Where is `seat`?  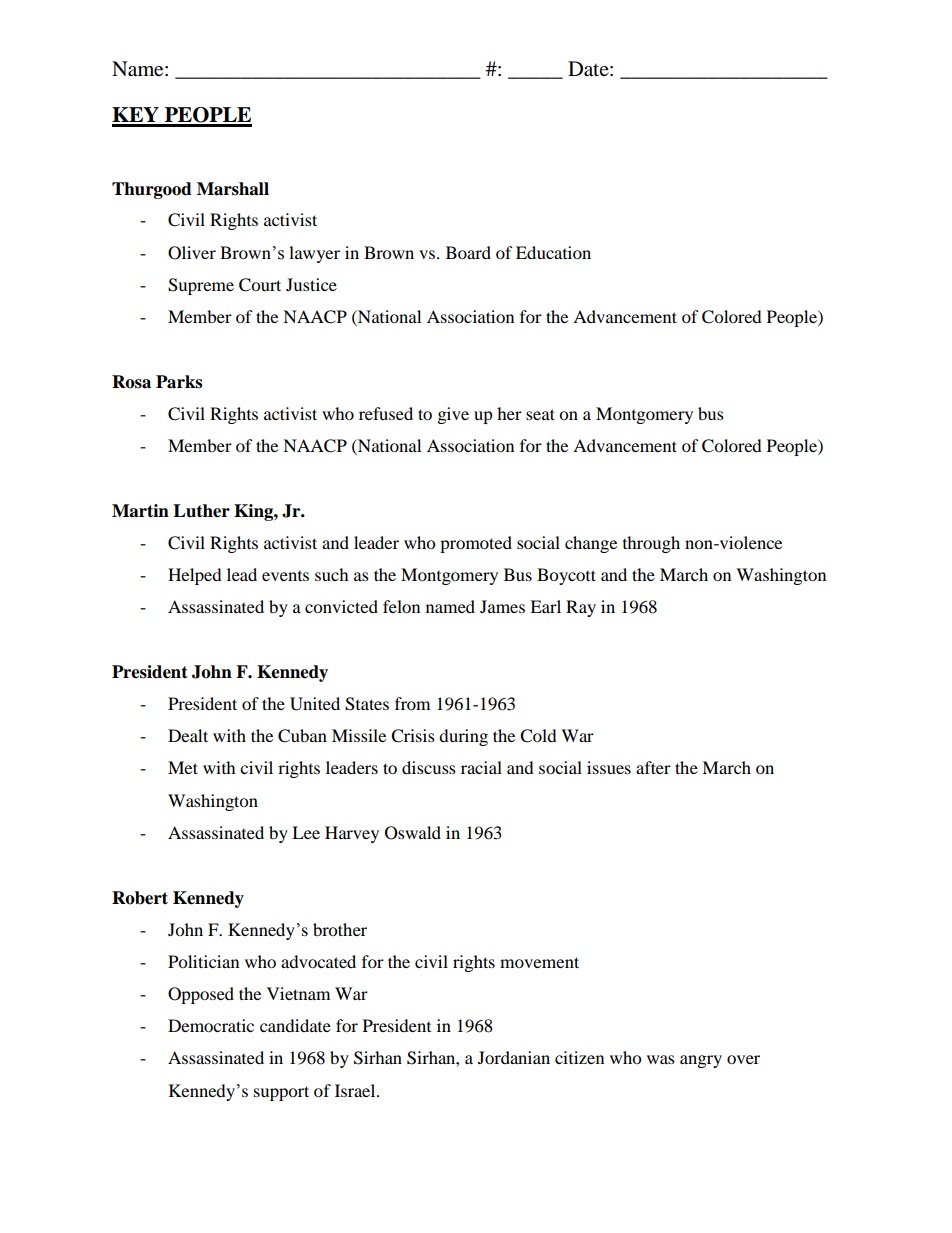
seat is located at coordinates (540, 414).
